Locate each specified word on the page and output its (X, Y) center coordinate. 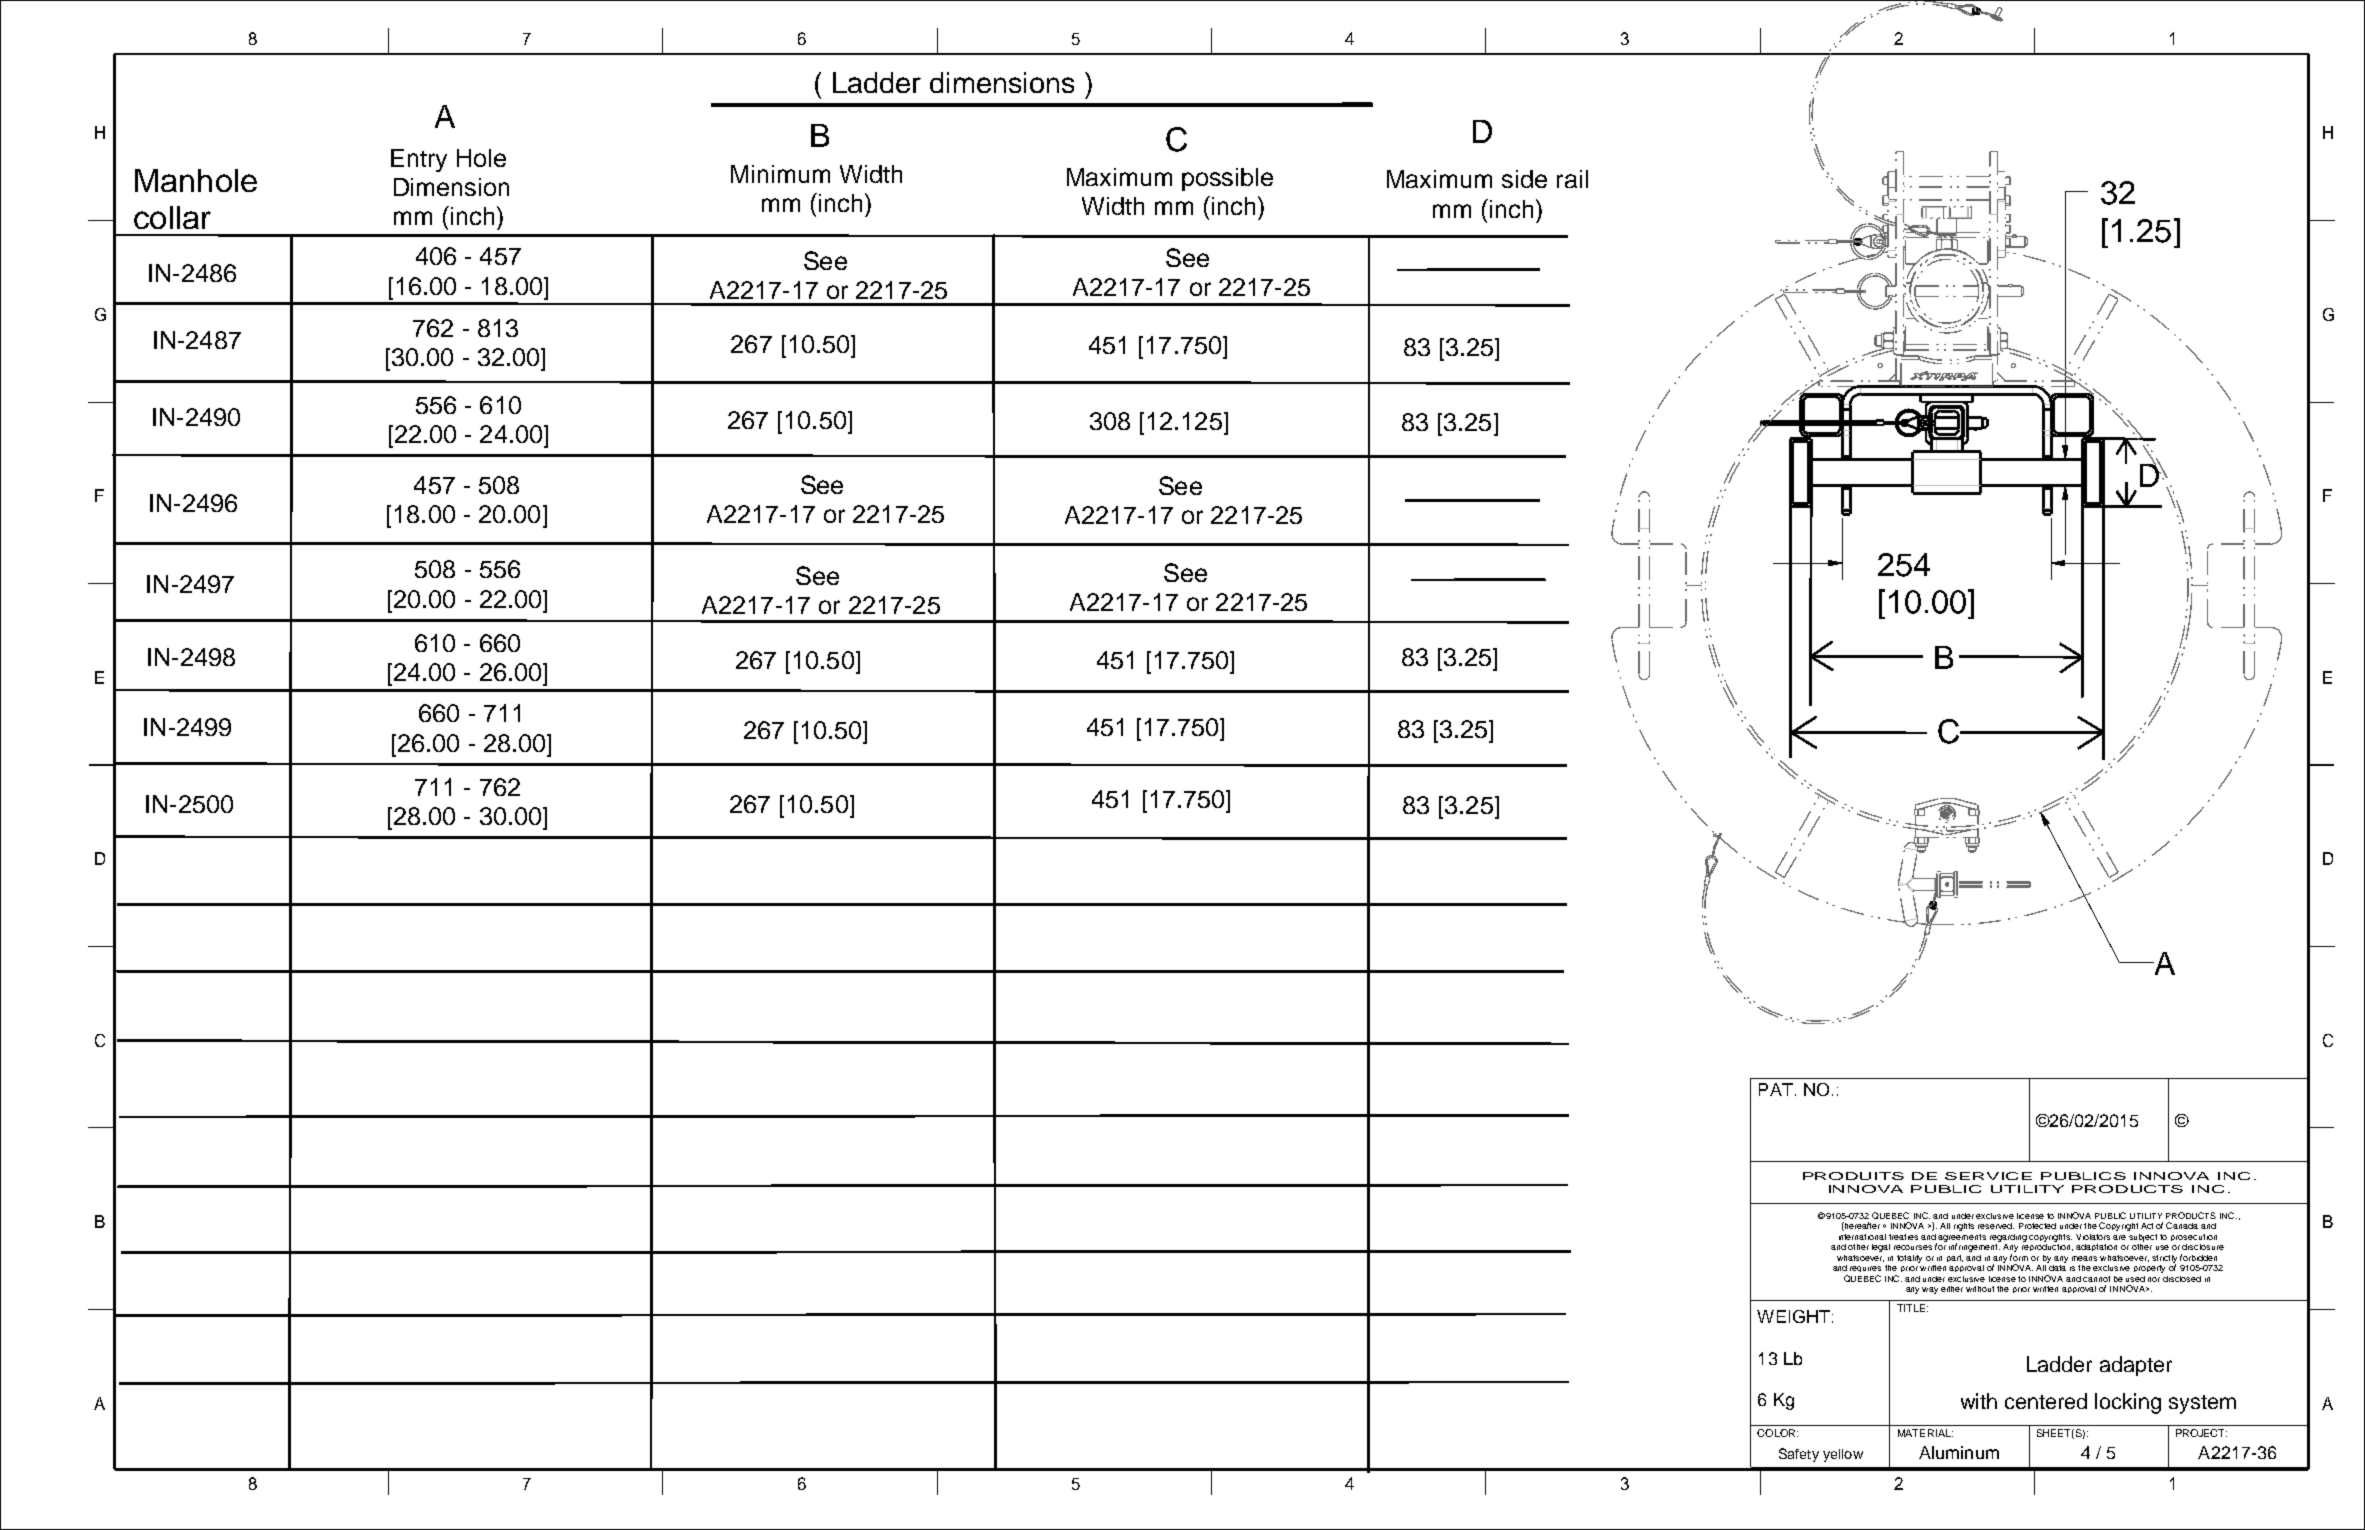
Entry (419, 160)
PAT (1776, 1089)
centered (2046, 1401)
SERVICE (1988, 1176)
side (1524, 179)
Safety (1799, 1455)
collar (172, 217)
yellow (1843, 1455)
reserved (1996, 1226)
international (1862, 1237)
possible (1227, 179)
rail (1572, 179)
